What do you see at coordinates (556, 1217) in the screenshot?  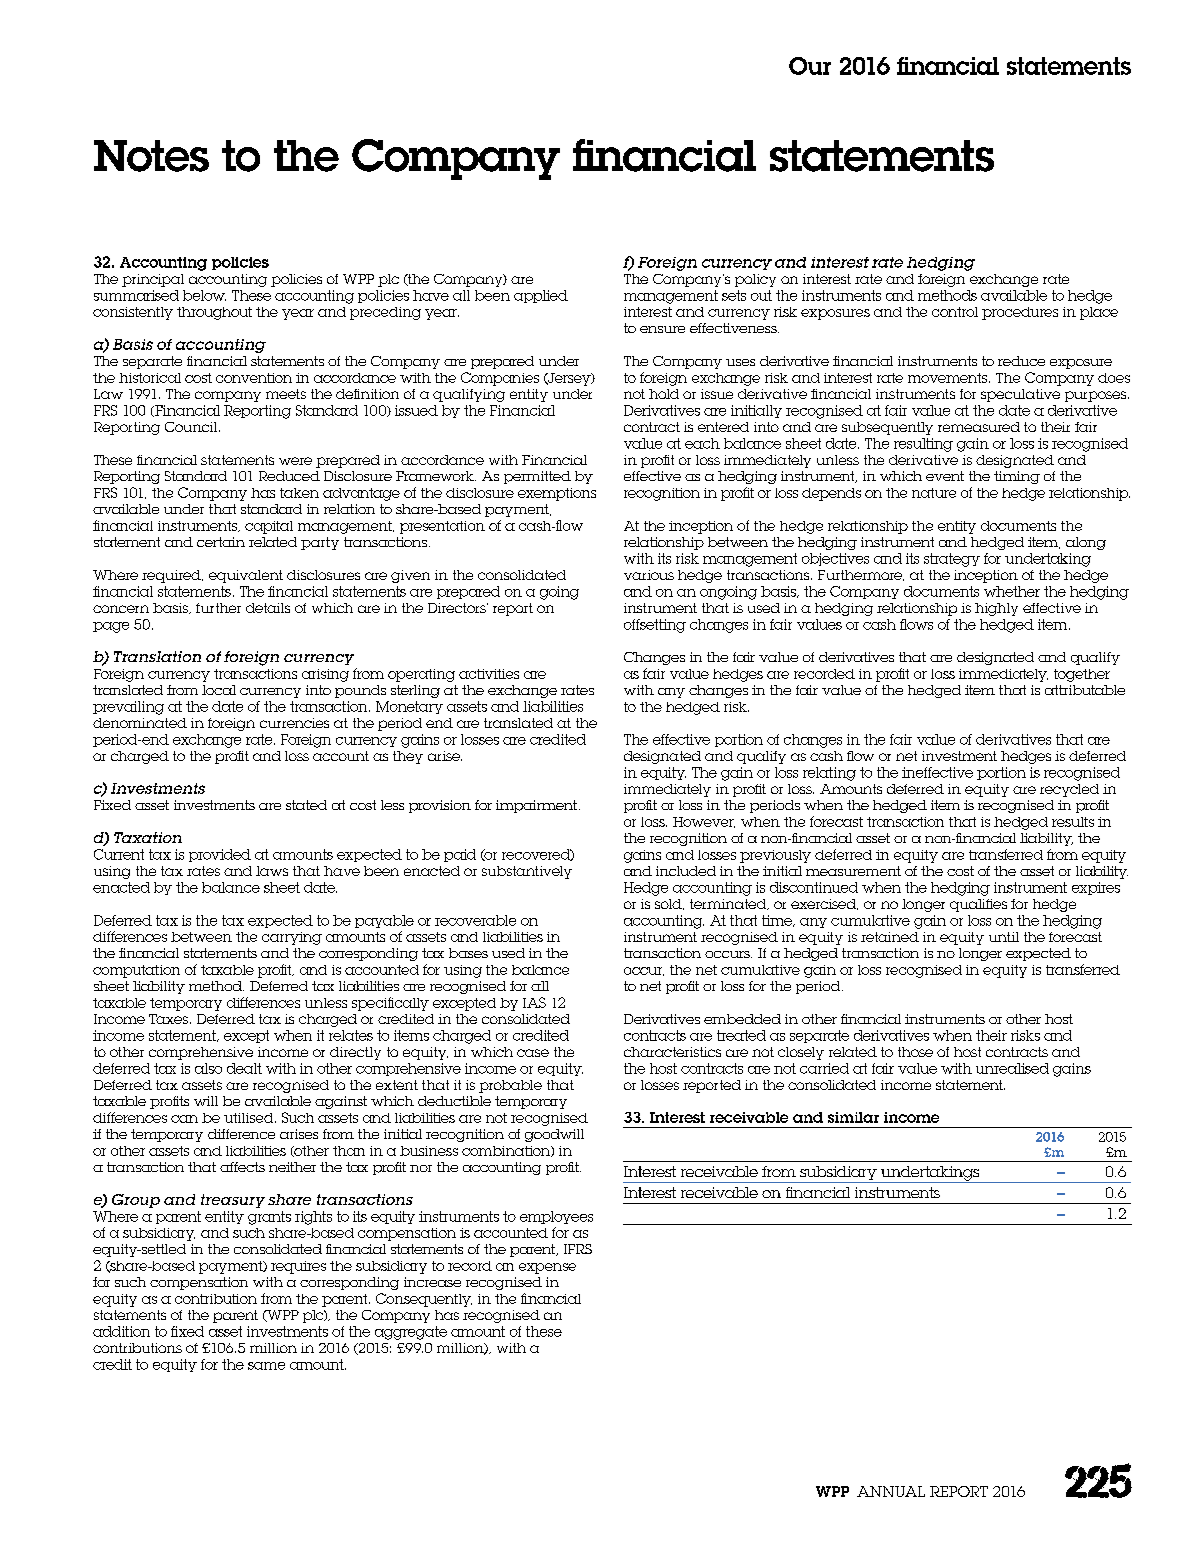 I see `employees` at bounding box center [556, 1217].
